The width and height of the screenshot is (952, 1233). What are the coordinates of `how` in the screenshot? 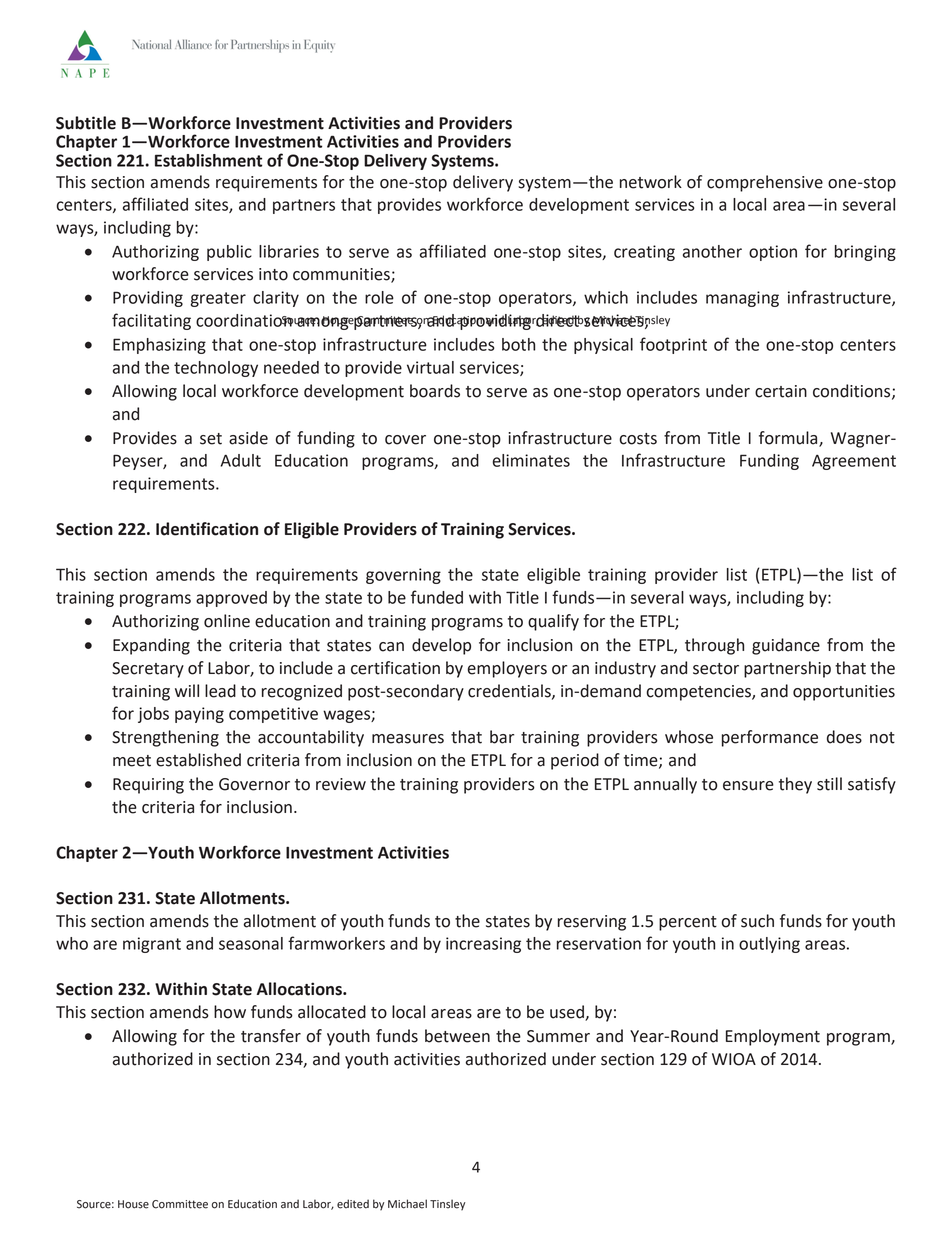 It's located at (230, 1012).
